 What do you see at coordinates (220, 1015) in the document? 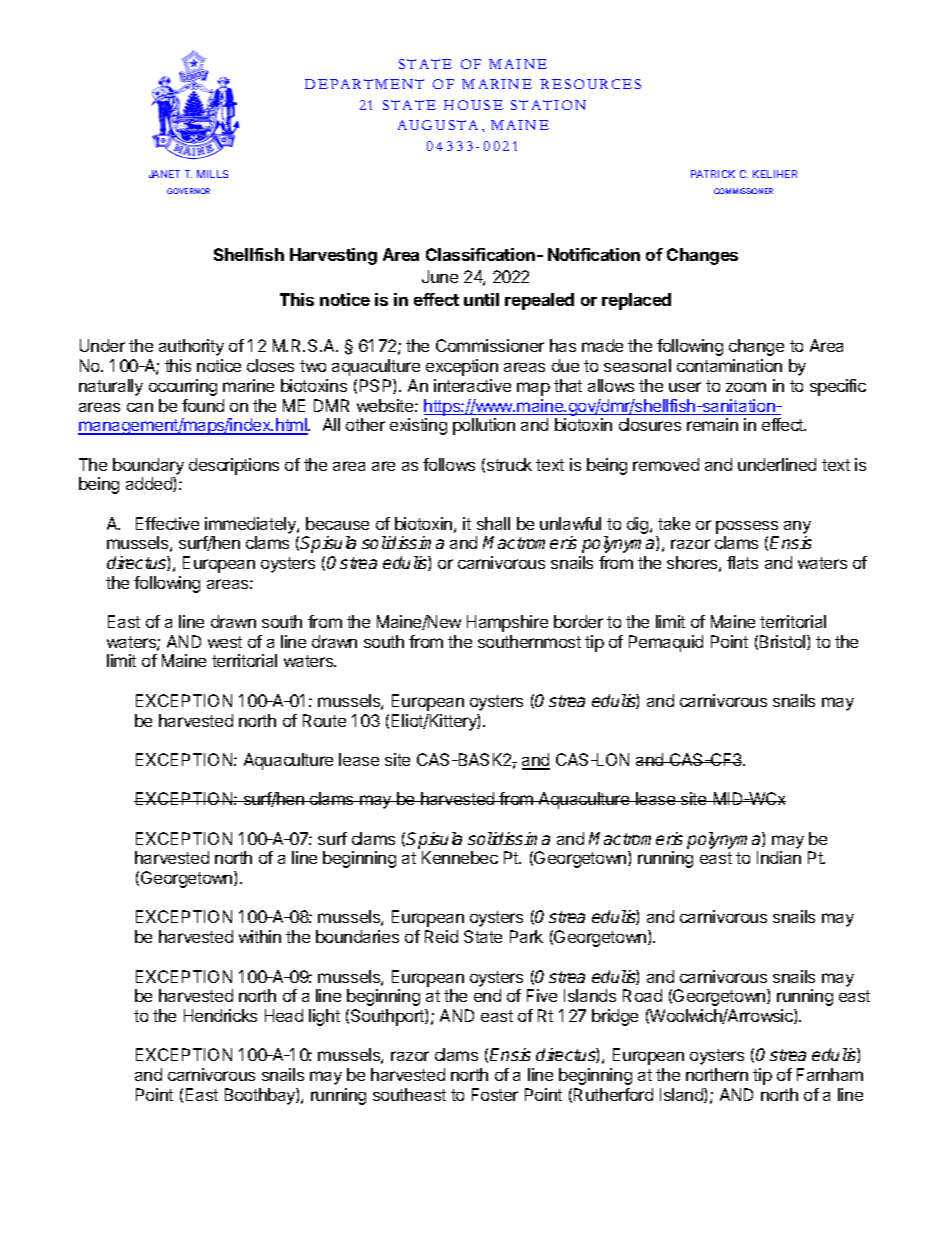
I see `Hendricks` at bounding box center [220, 1015].
